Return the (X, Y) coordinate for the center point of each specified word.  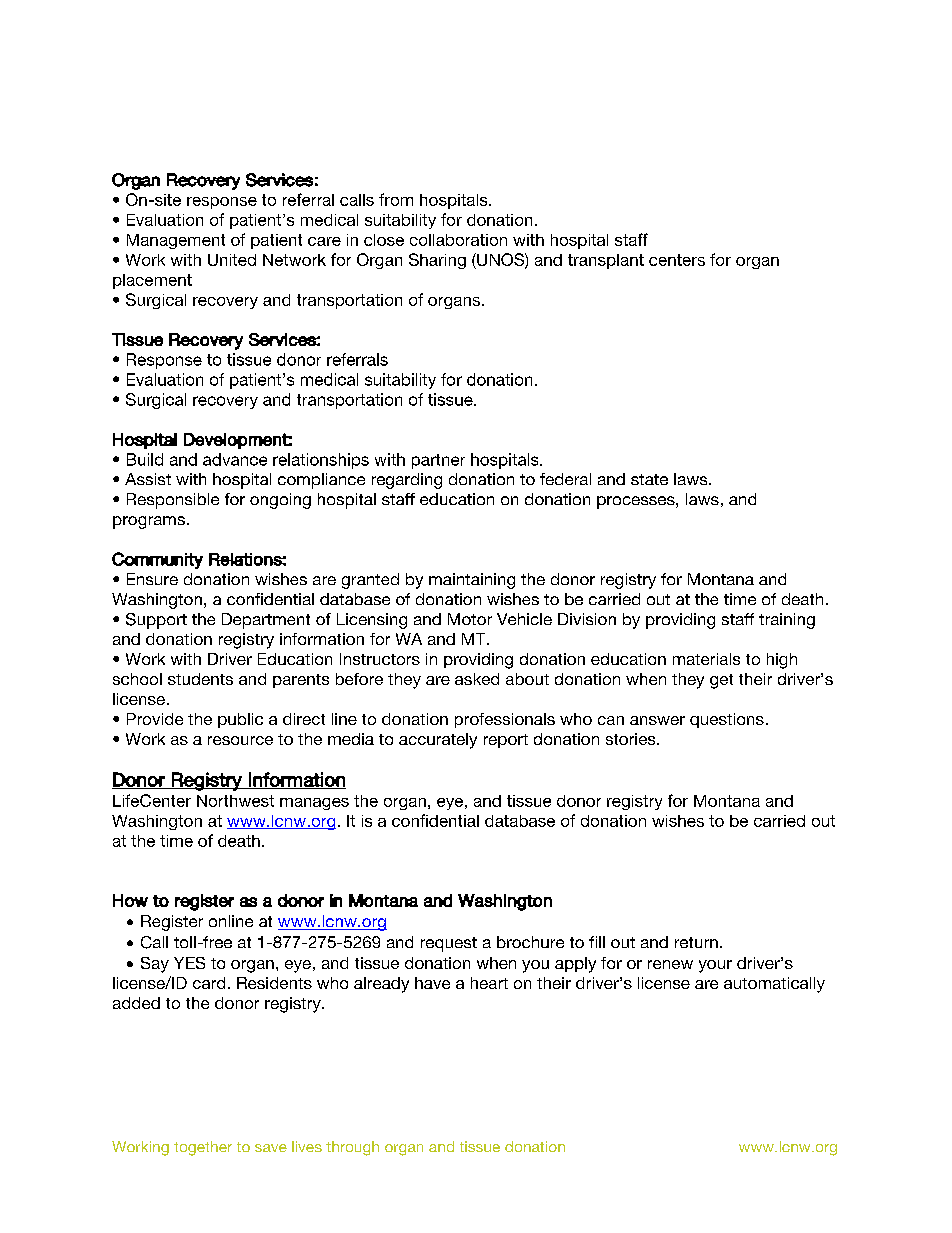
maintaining (472, 581)
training (787, 621)
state (649, 479)
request (449, 944)
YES (189, 963)
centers (677, 260)
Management (176, 241)
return (696, 942)
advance (235, 459)
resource (240, 740)
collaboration (458, 240)
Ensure (152, 579)
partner (438, 461)
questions (727, 720)
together (203, 1148)
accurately (438, 741)
